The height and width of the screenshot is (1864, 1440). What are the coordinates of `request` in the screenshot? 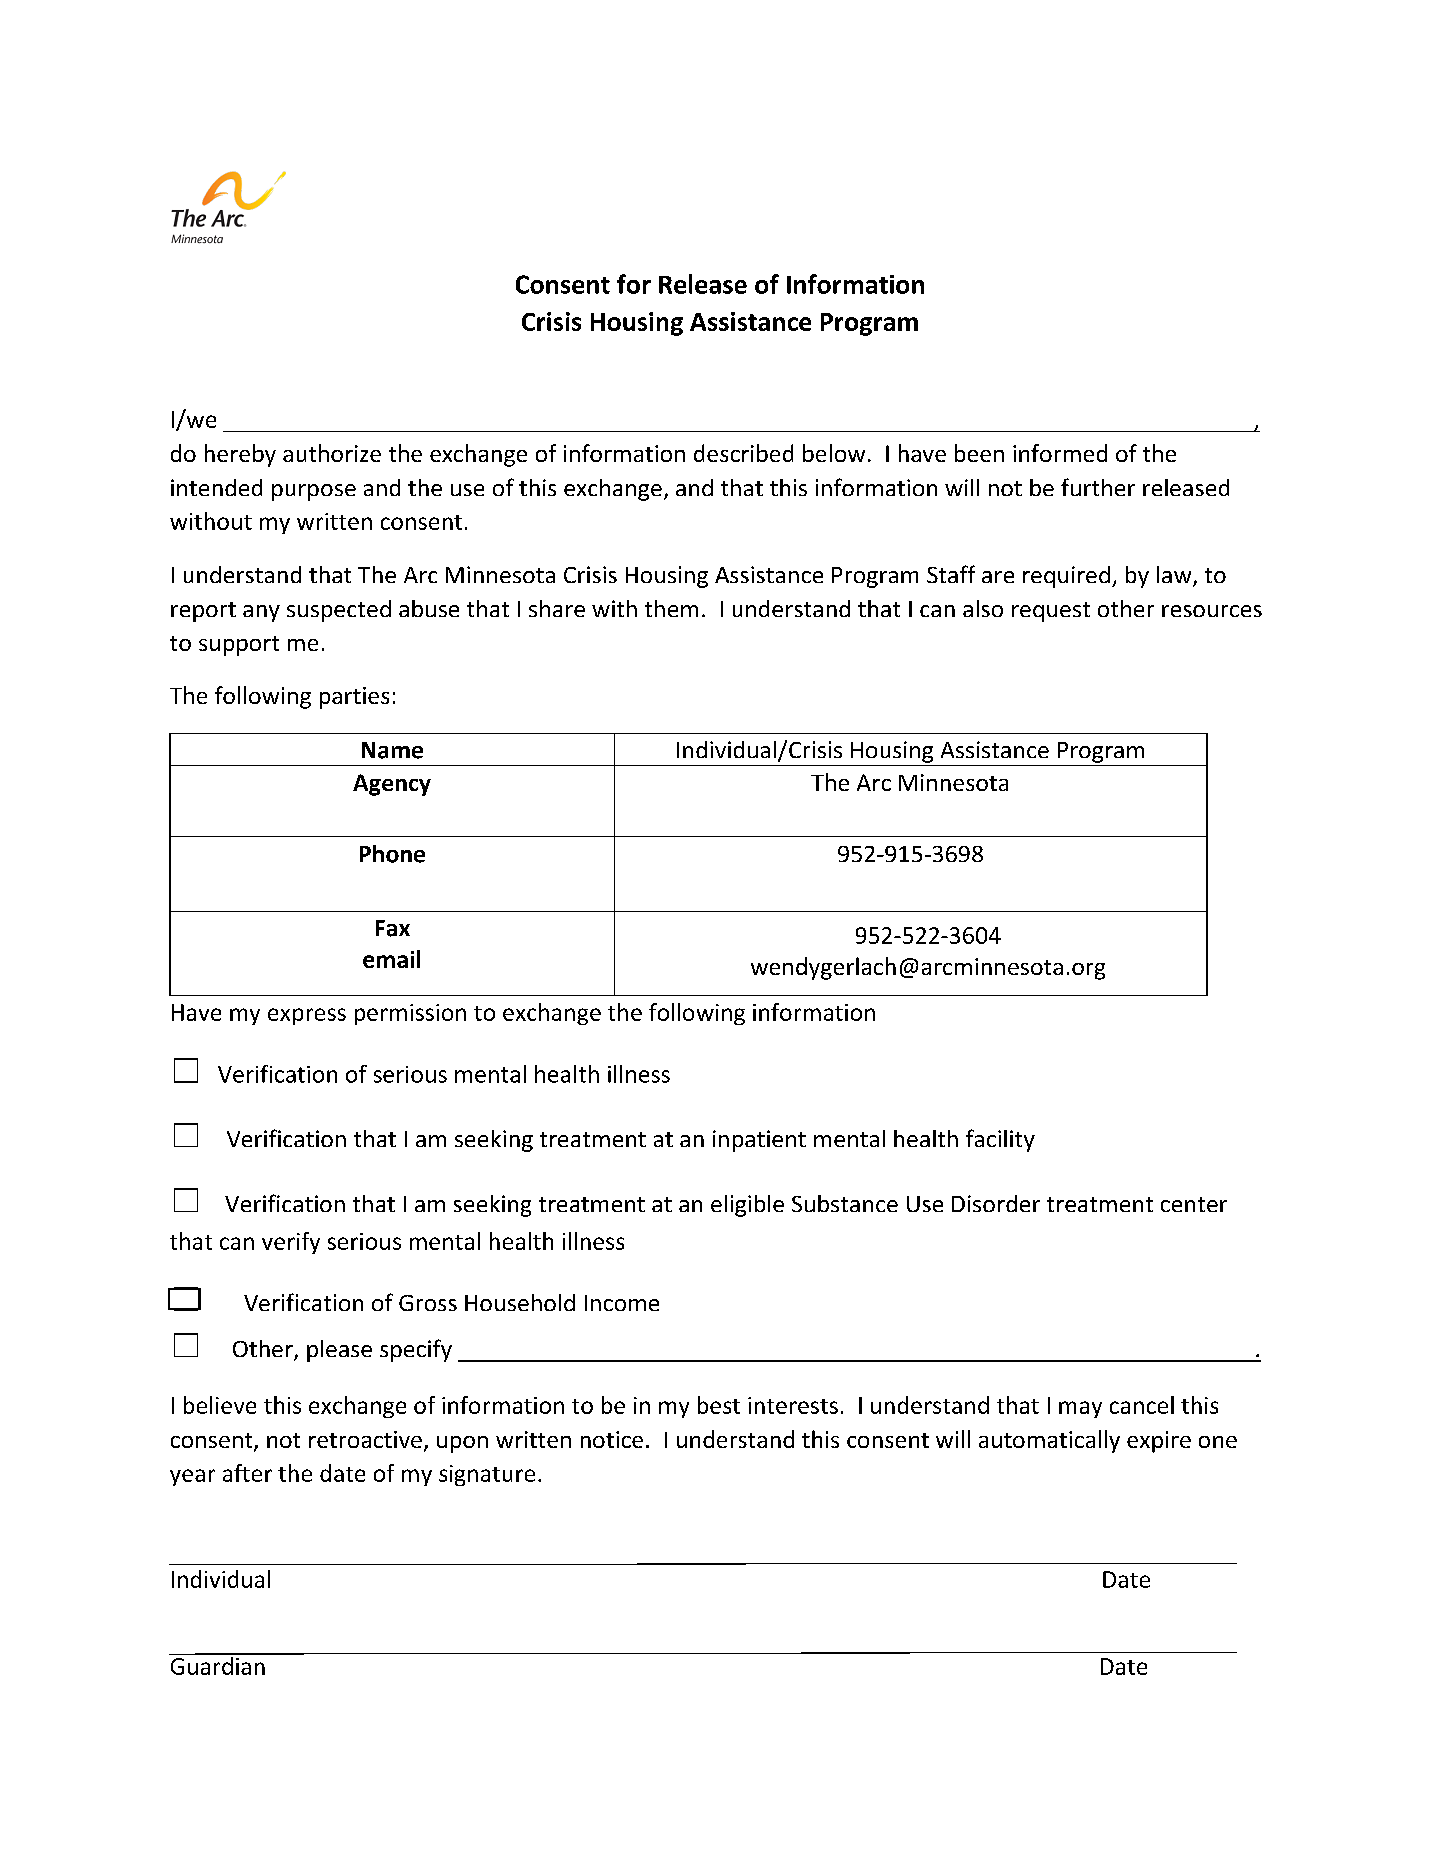 It's located at (1051, 612).
